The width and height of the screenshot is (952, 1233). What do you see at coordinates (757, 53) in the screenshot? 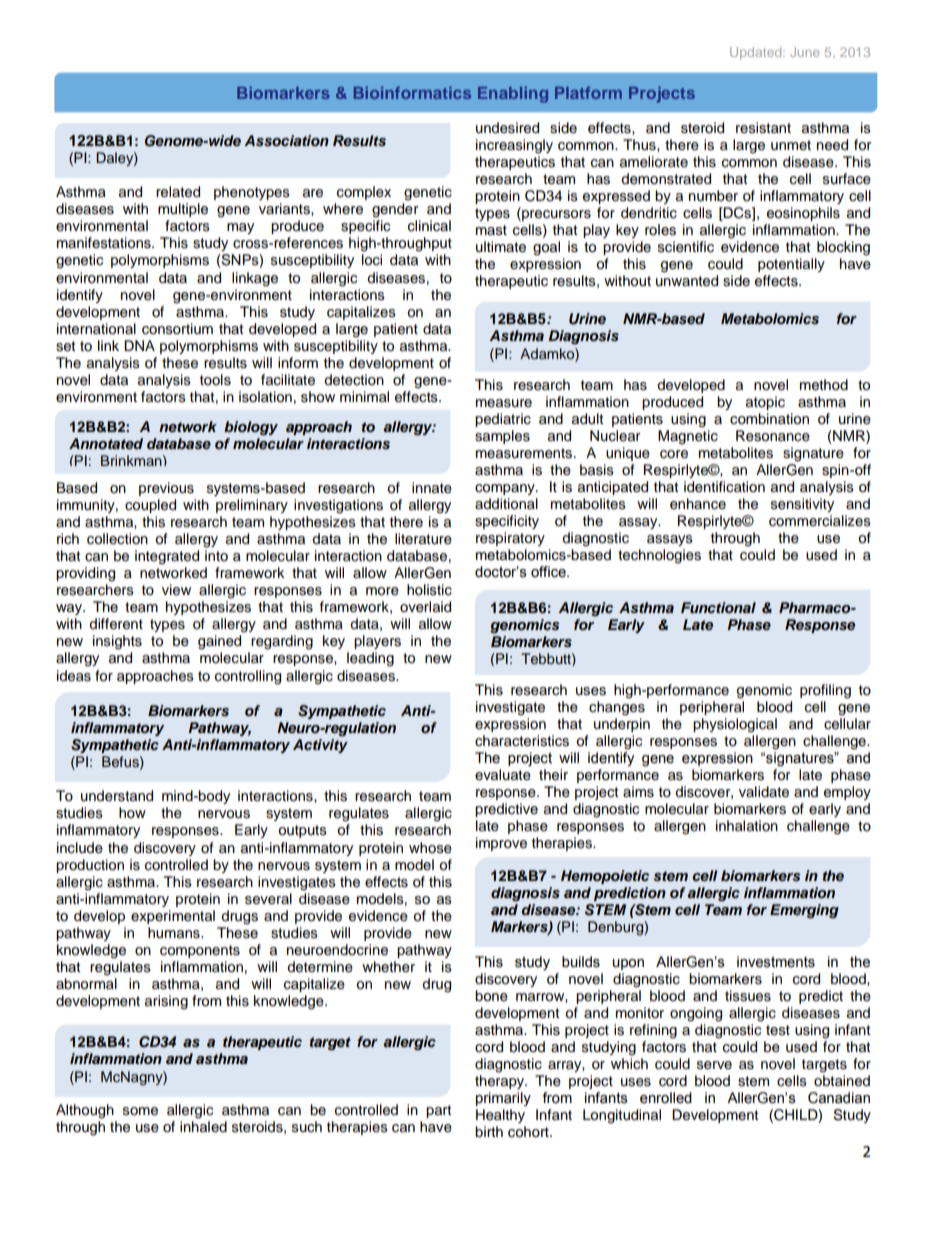
I see `Updated` at bounding box center [757, 53].
